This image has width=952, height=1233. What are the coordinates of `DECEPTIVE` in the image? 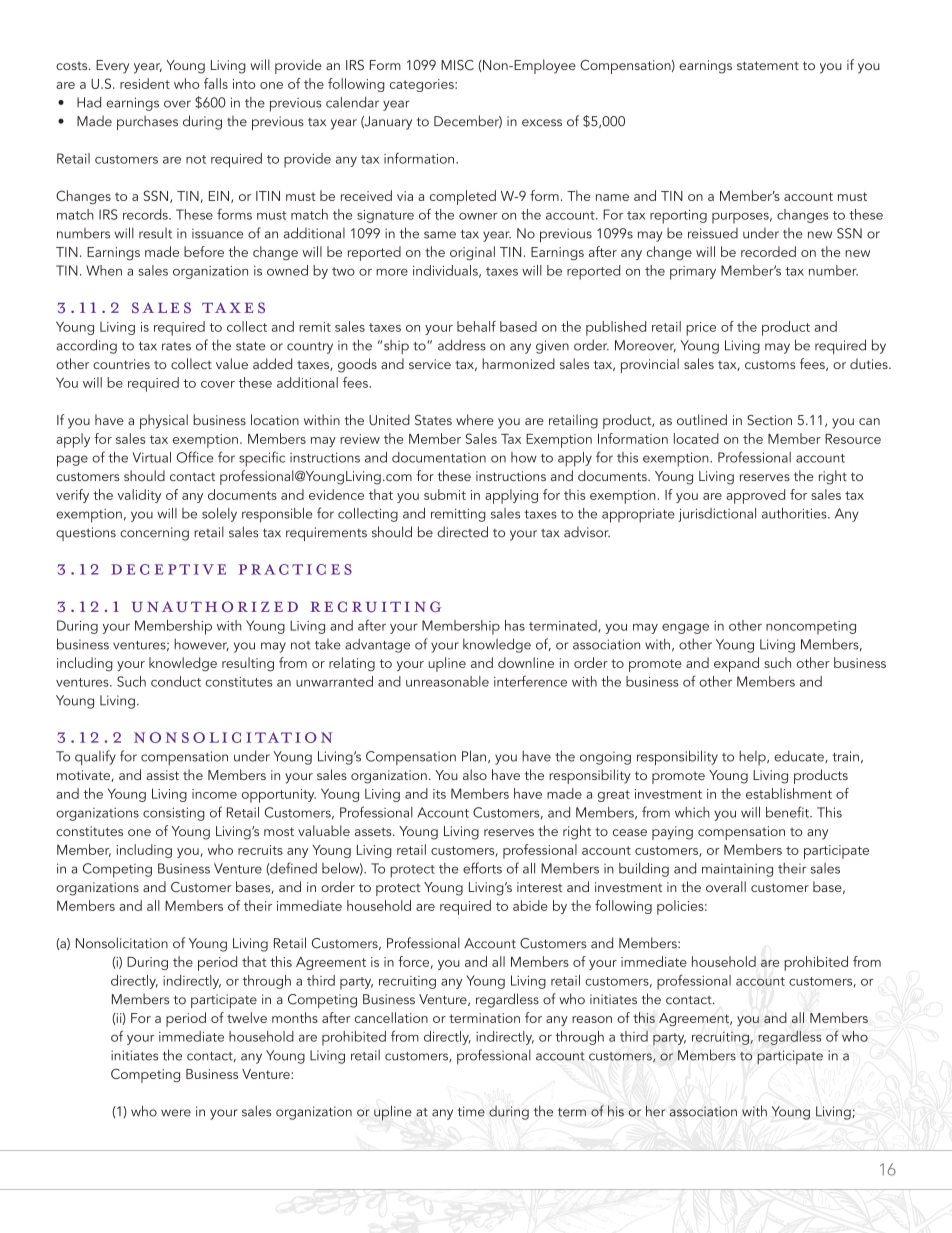 It's located at (168, 569).
